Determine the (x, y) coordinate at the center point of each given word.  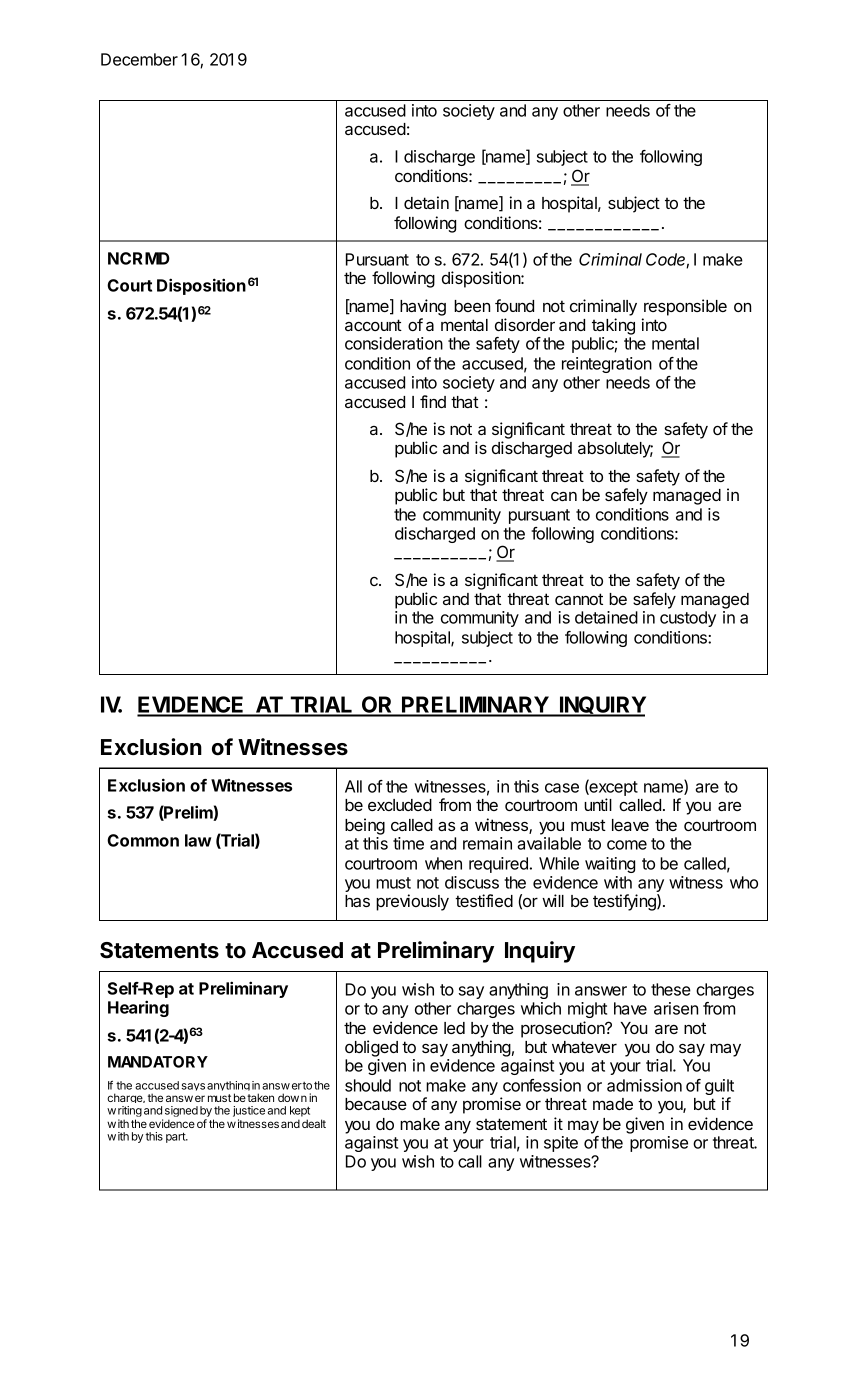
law (198, 840)
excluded (400, 805)
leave (630, 825)
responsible (685, 307)
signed (181, 1113)
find (433, 401)
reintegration (607, 365)
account (373, 325)
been (472, 306)
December (139, 59)
